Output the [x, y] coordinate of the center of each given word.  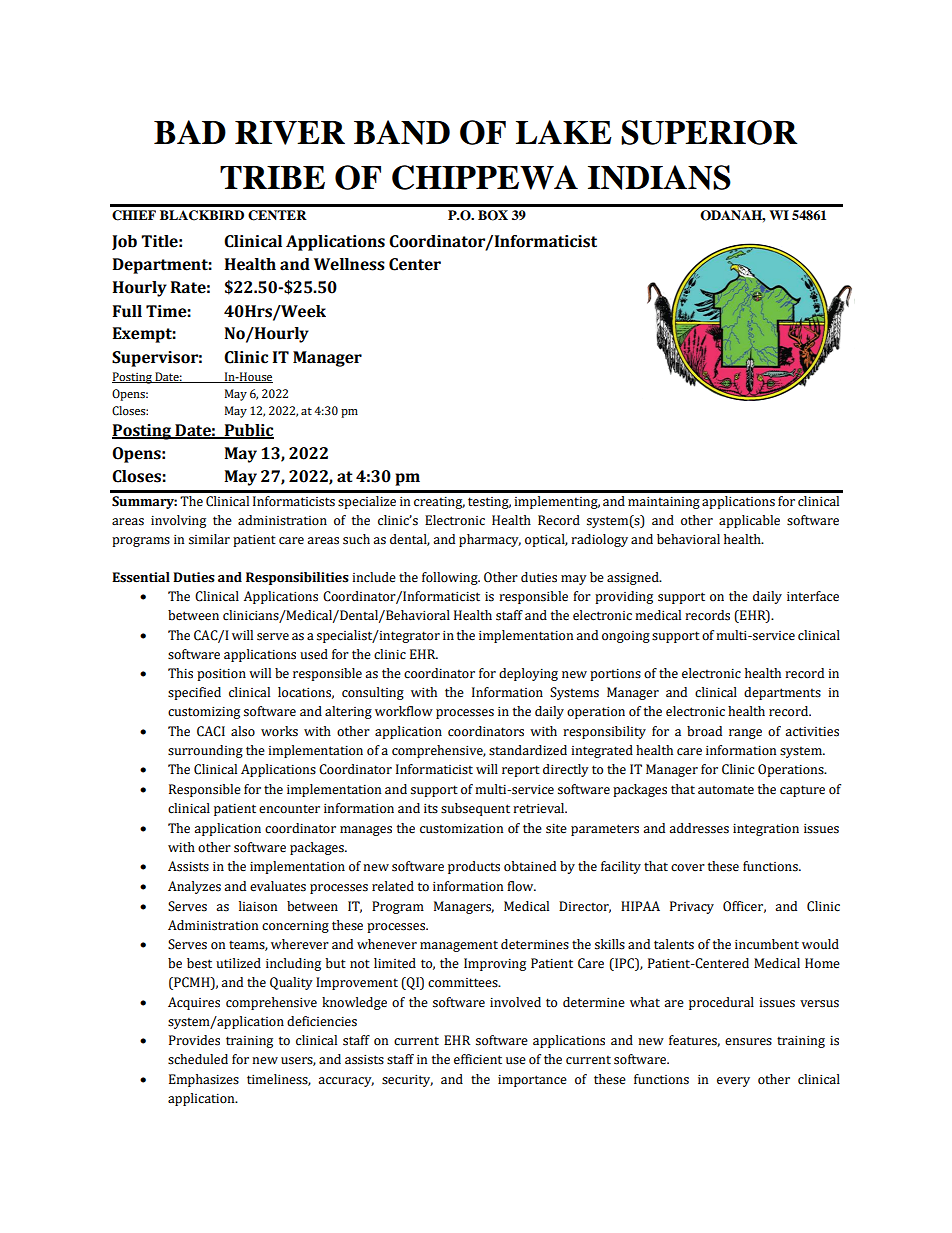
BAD [190, 132]
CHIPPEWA [485, 177]
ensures [748, 1042]
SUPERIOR [709, 132]
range [745, 734]
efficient [478, 1059]
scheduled [198, 1059]
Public [248, 431]
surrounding [205, 751]
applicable [749, 521]
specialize [367, 502]
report [521, 771]
